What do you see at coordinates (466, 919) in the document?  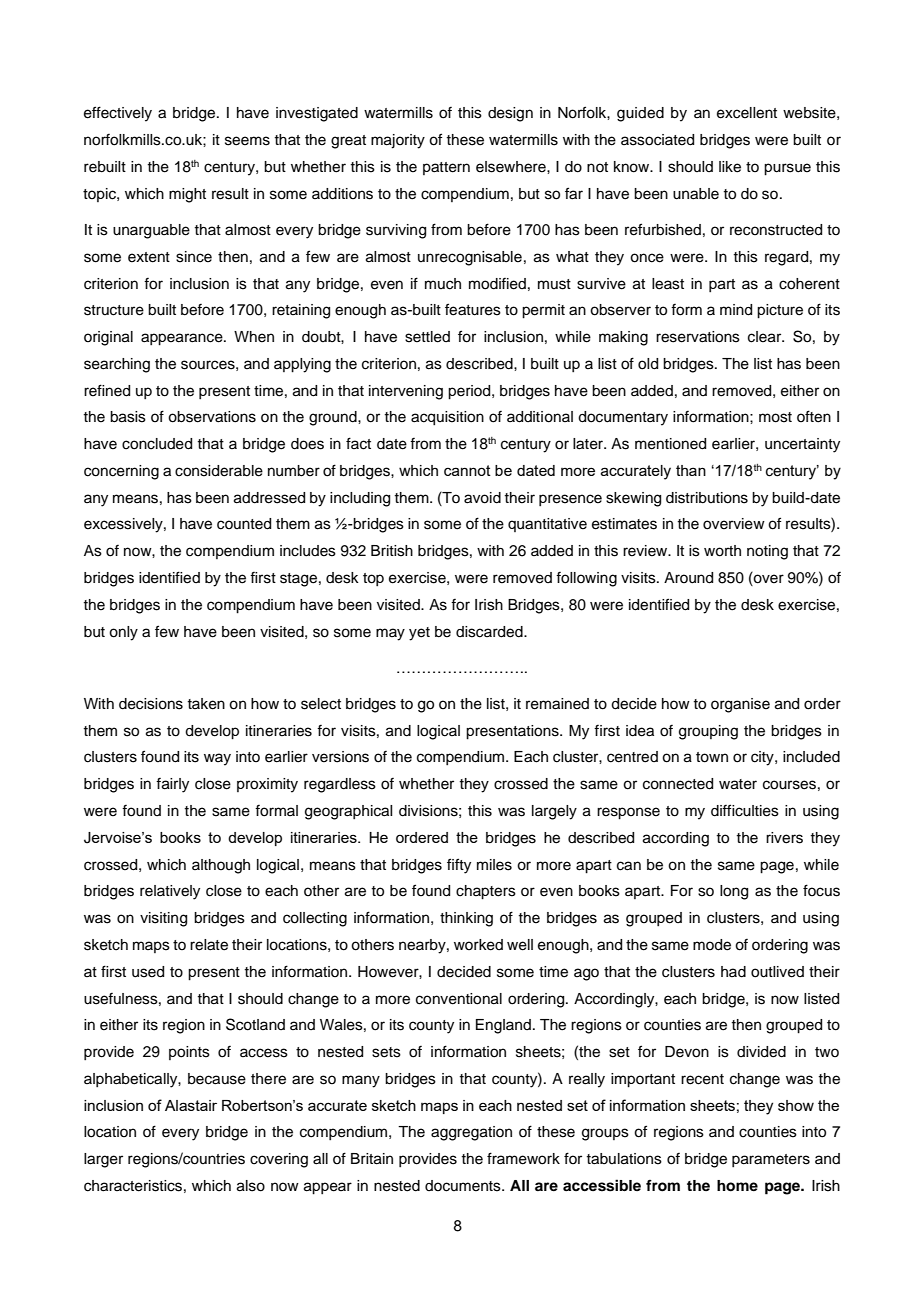 I see `thinking` at bounding box center [466, 919].
